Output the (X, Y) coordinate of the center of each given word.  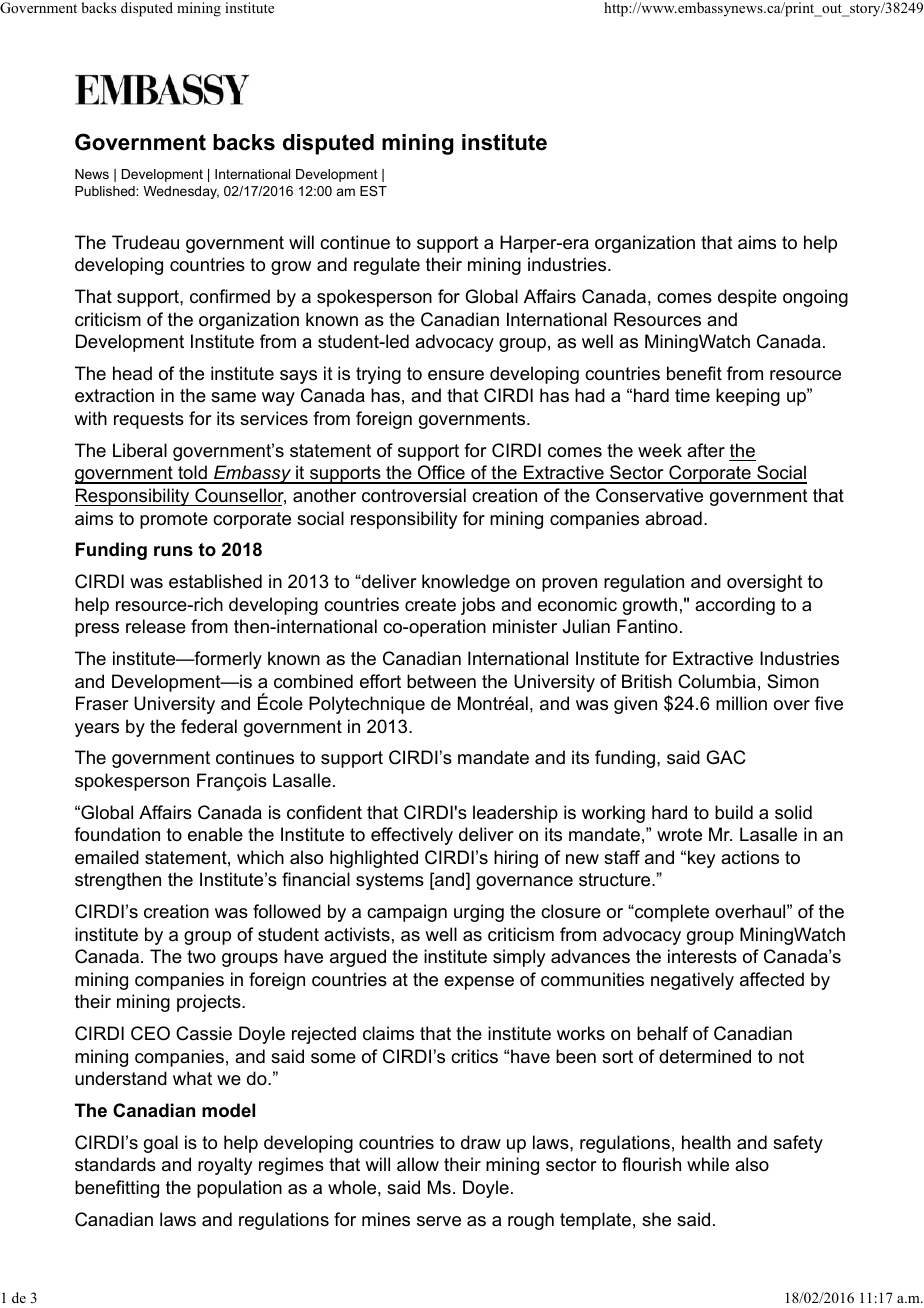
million (741, 703)
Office (441, 474)
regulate (387, 266)
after (706, 450)
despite (747, 298)
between (441, 681)
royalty (225, 1166)
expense (479, 983)
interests (702, 956)
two (201, 956)
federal (209, 726)
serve (439, 1221)
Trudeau (145, 242)
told (192, 474)
